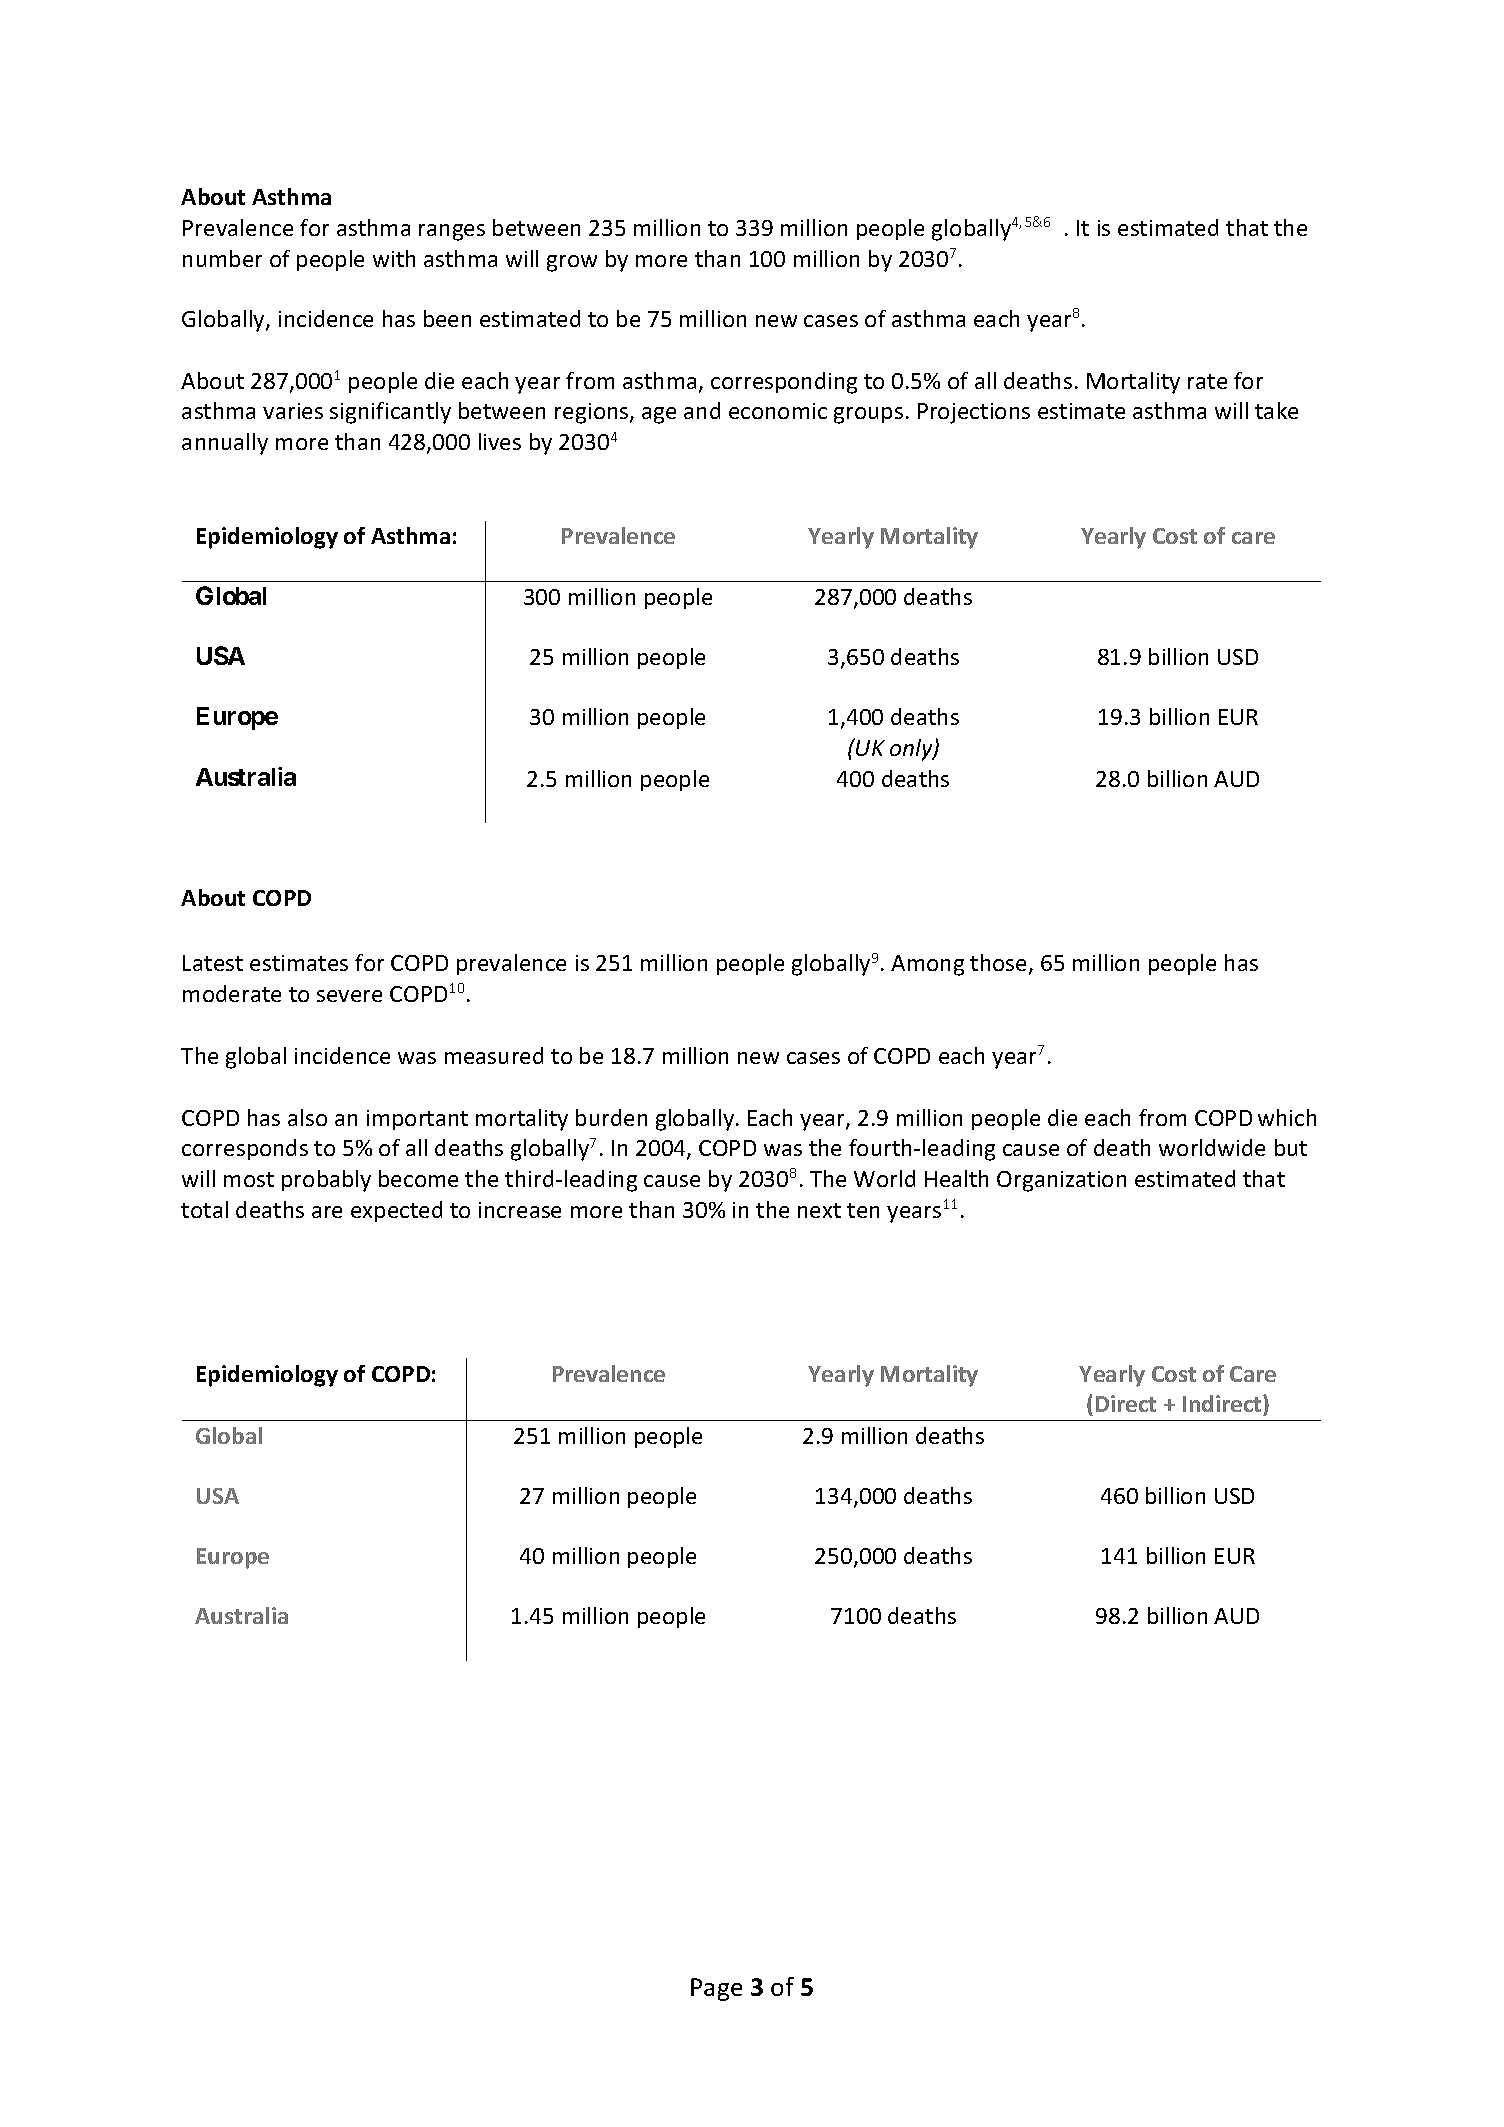 Image resolution: width=1504 pixels, height=2127 pixels. What do you see at coordinates (716, 1989) in the screenshot?
I see `Page` at bounding box center [716, 1989].
